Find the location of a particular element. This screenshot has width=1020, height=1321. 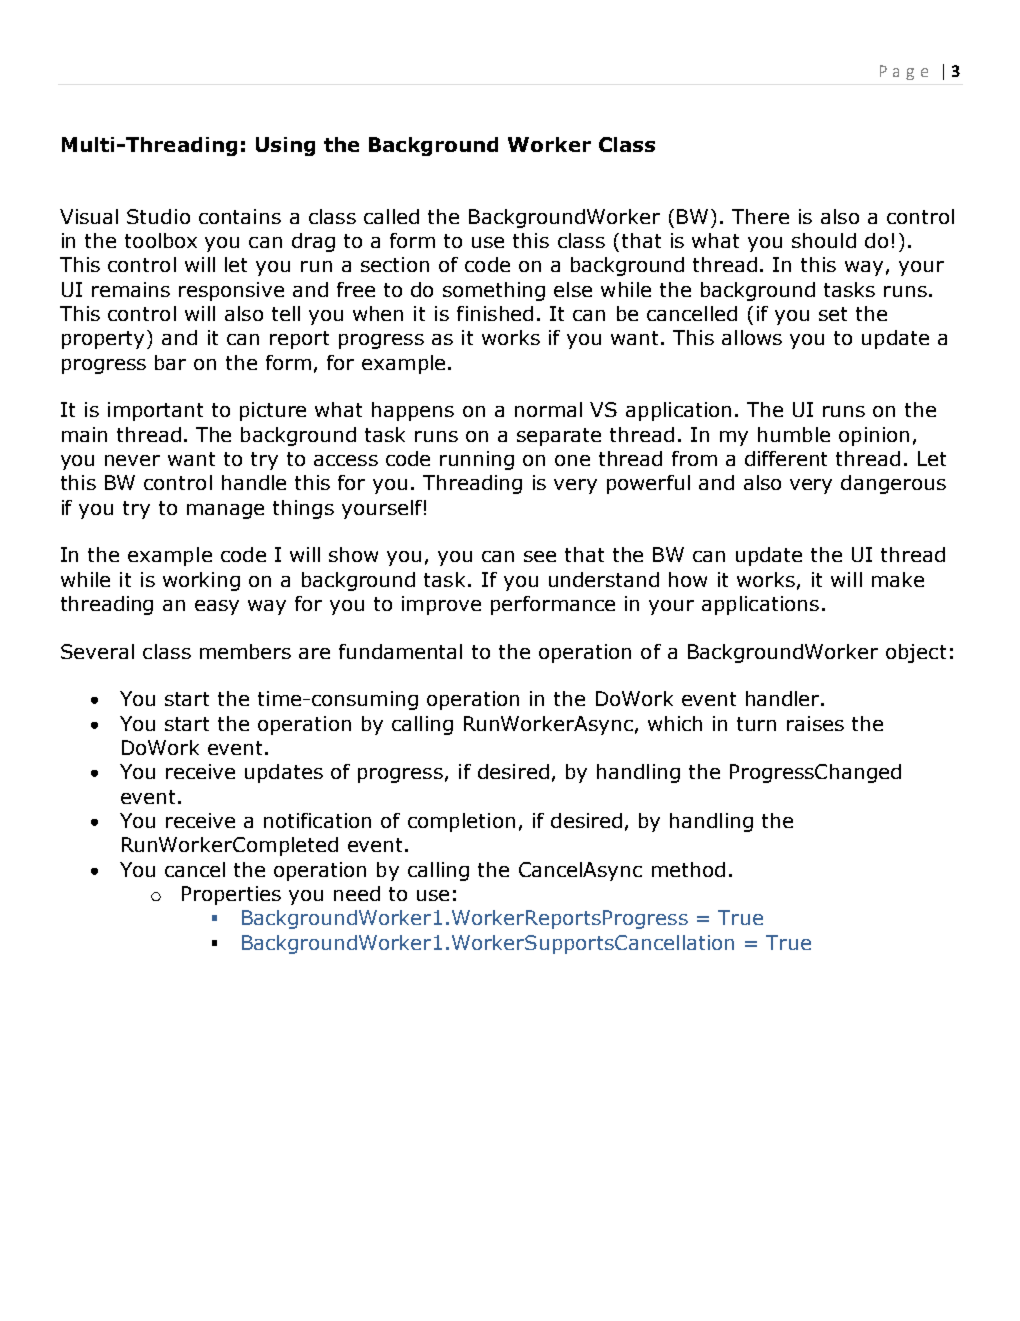

There is located at coordinates (760, 216).
